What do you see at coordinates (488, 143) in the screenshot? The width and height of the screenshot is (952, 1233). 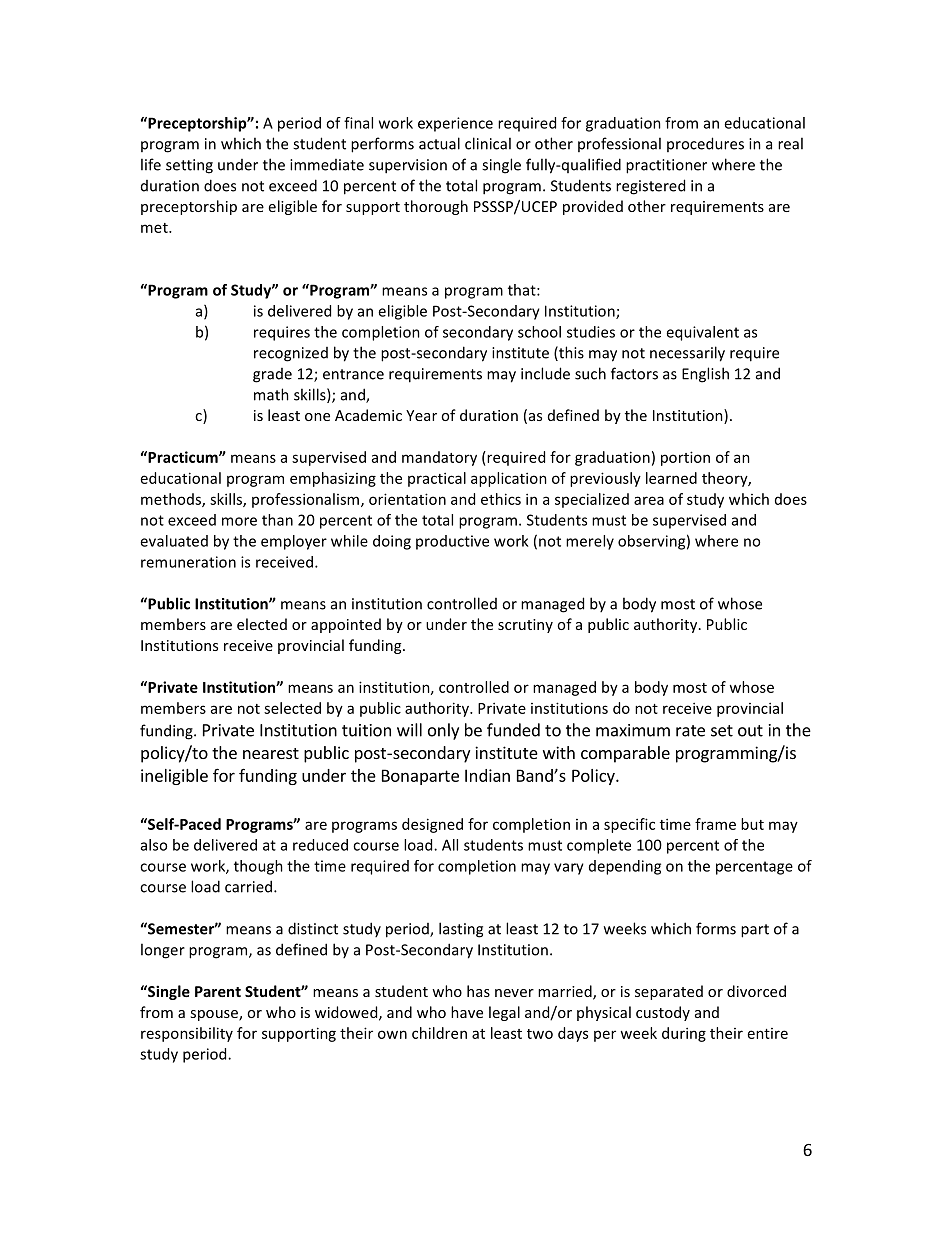 I see `clinical` at bounding box center [488, 143].
